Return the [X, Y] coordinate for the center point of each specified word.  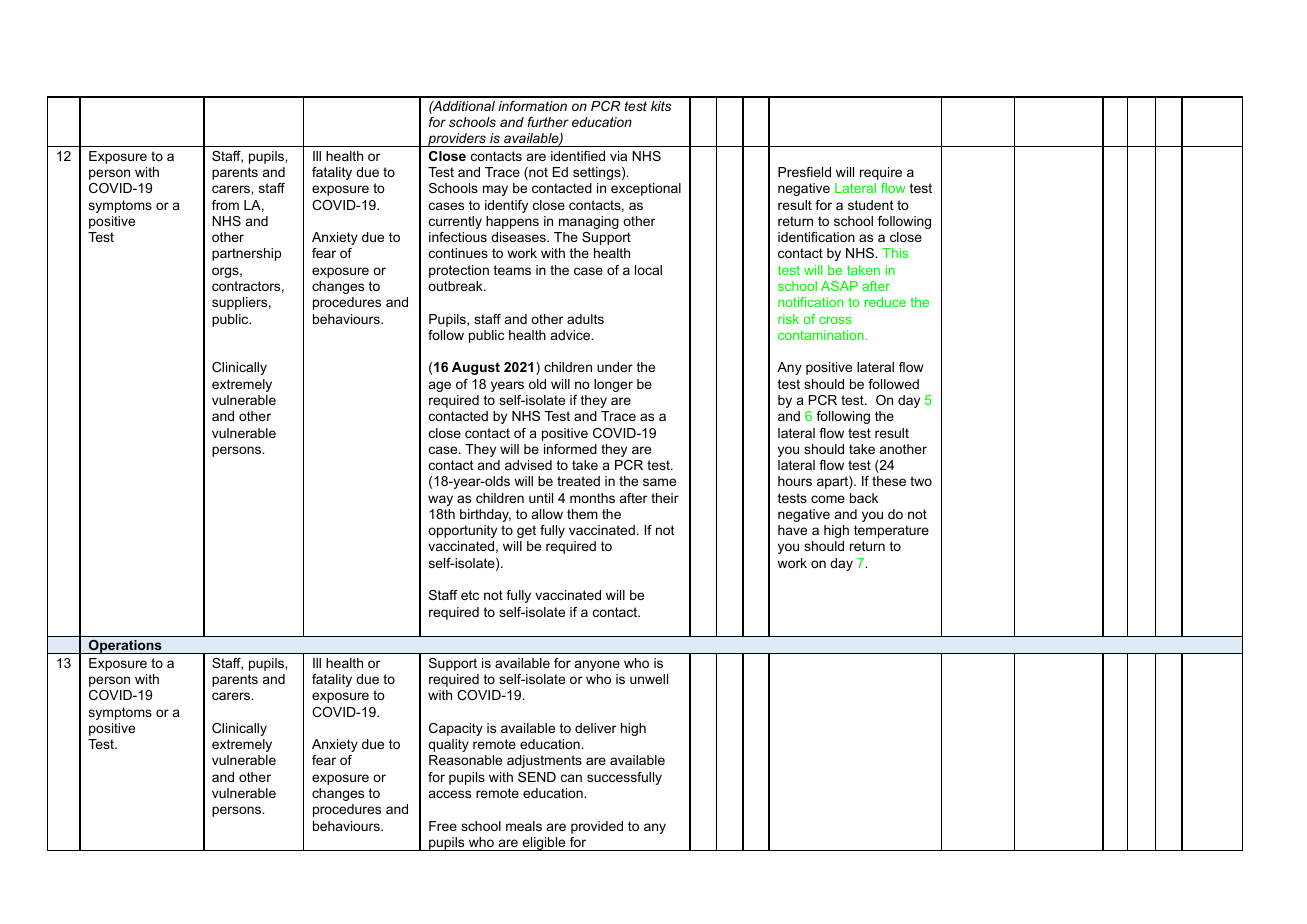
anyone [597, 665]
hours [795, 481]
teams [512, 270]
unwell [649, 679]
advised [528, 465]
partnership [246, 254]
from [225, 205]
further [548, 122]
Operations [125, 647]
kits [661, 106]
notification [811, 302]
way [440, 500]
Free [443, 826]
